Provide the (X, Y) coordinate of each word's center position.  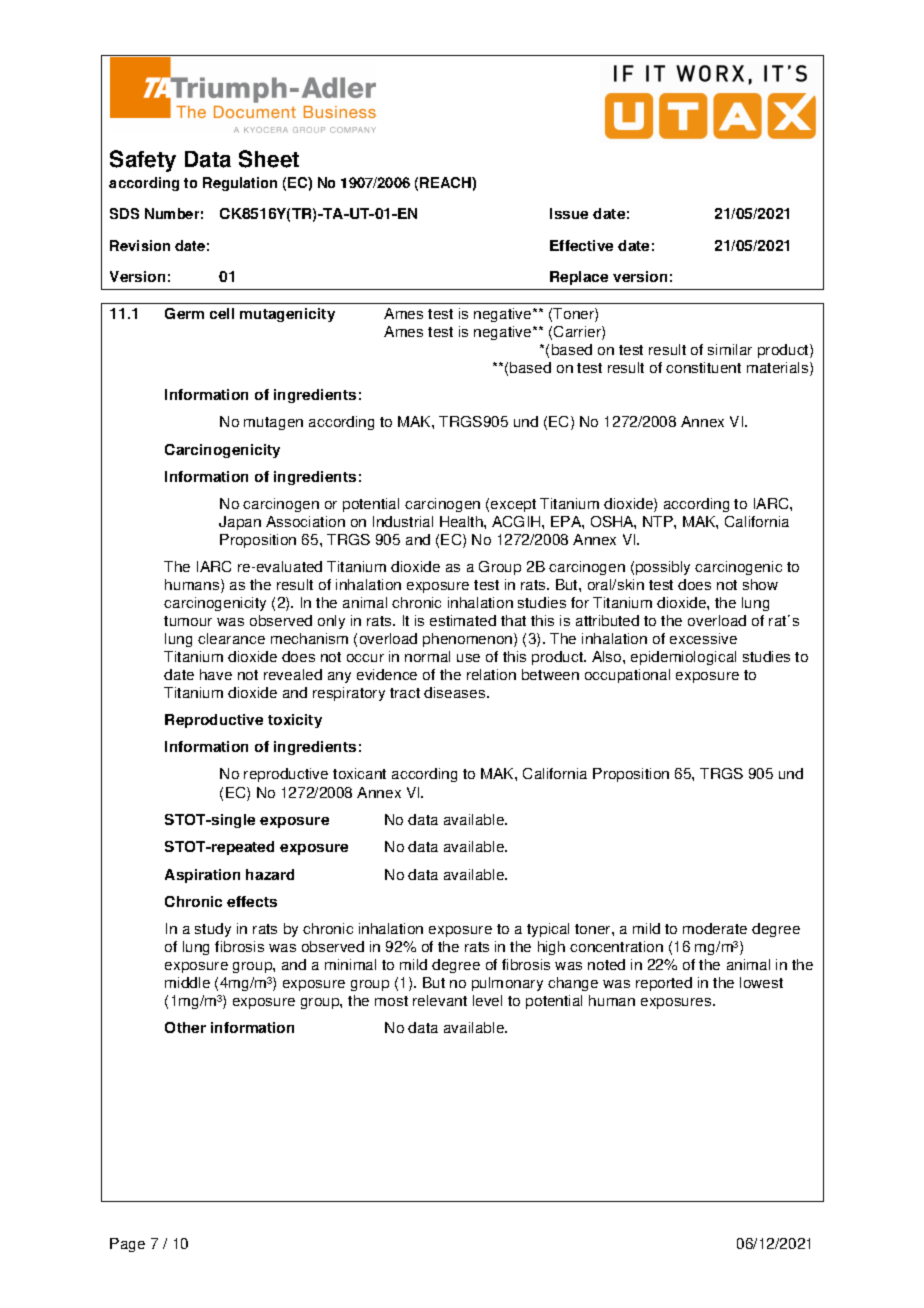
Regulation (240, 184)
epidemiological (683, 658)
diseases (456, 692)
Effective (581, 245)
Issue (569, 213)
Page (127, 1245)
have (216, 674)
